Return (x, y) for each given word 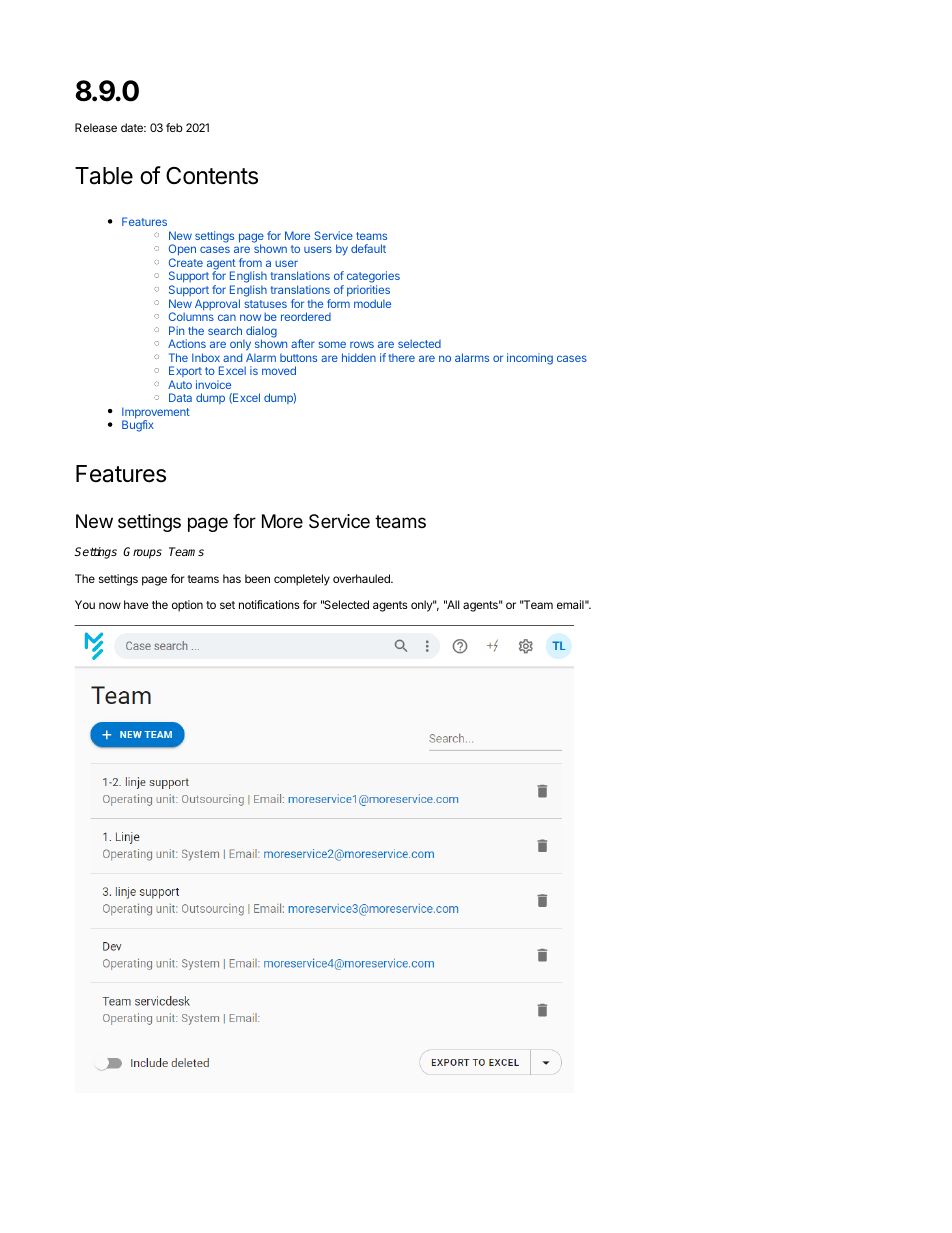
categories (373, 278)
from (250, 262)
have (136, 604)
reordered (306, 316)
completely (302, 580)
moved (279, 370)
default (368, 248)
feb (174, 127)
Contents (212, 176)
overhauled (362, 578)
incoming (530, 359)
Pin (176, 330)
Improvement (156, 414)
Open (182, 251)
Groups (142, 553)
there (401, 358)
